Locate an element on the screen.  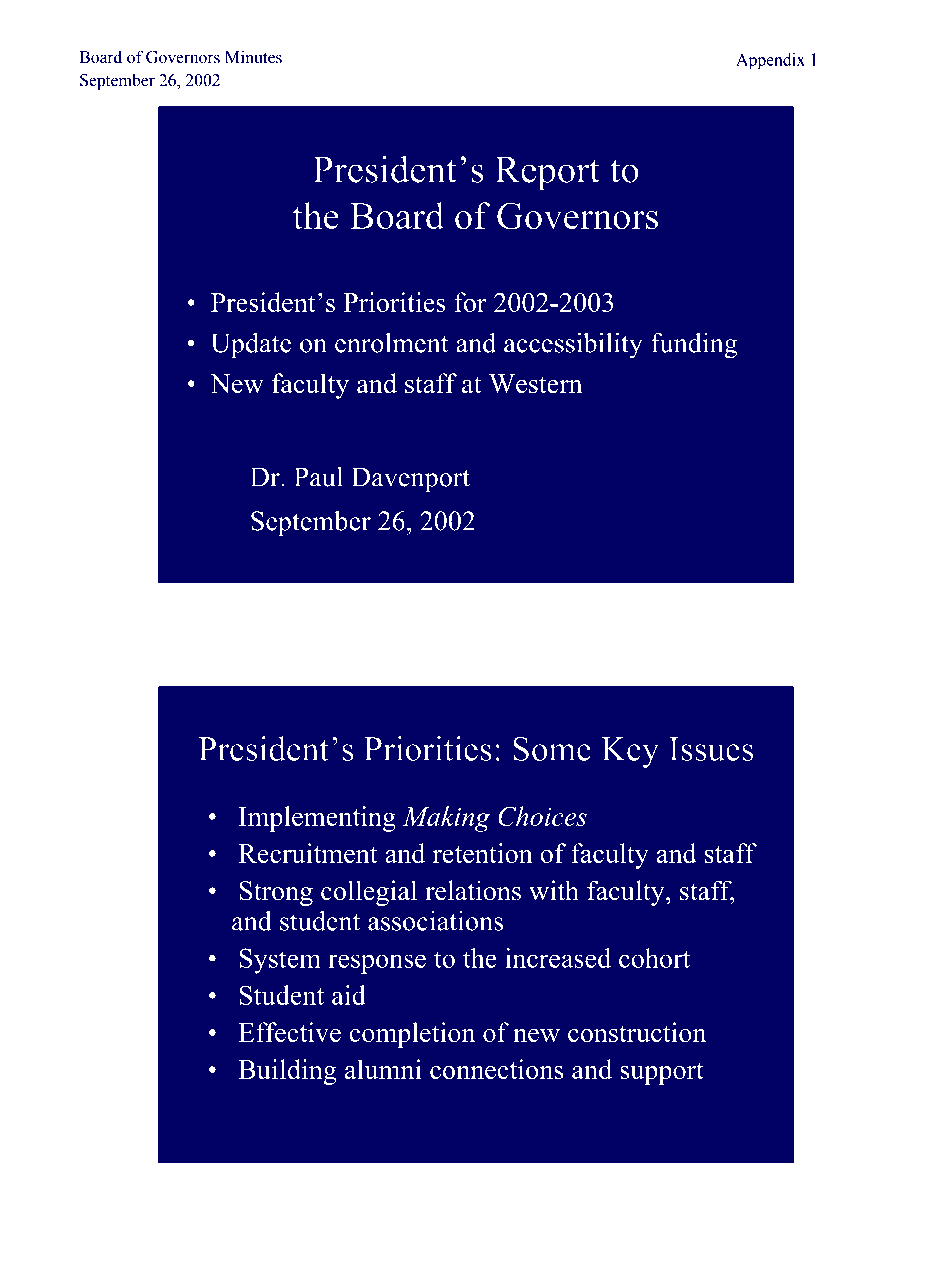
Key is located at coordinates (630, 752).
